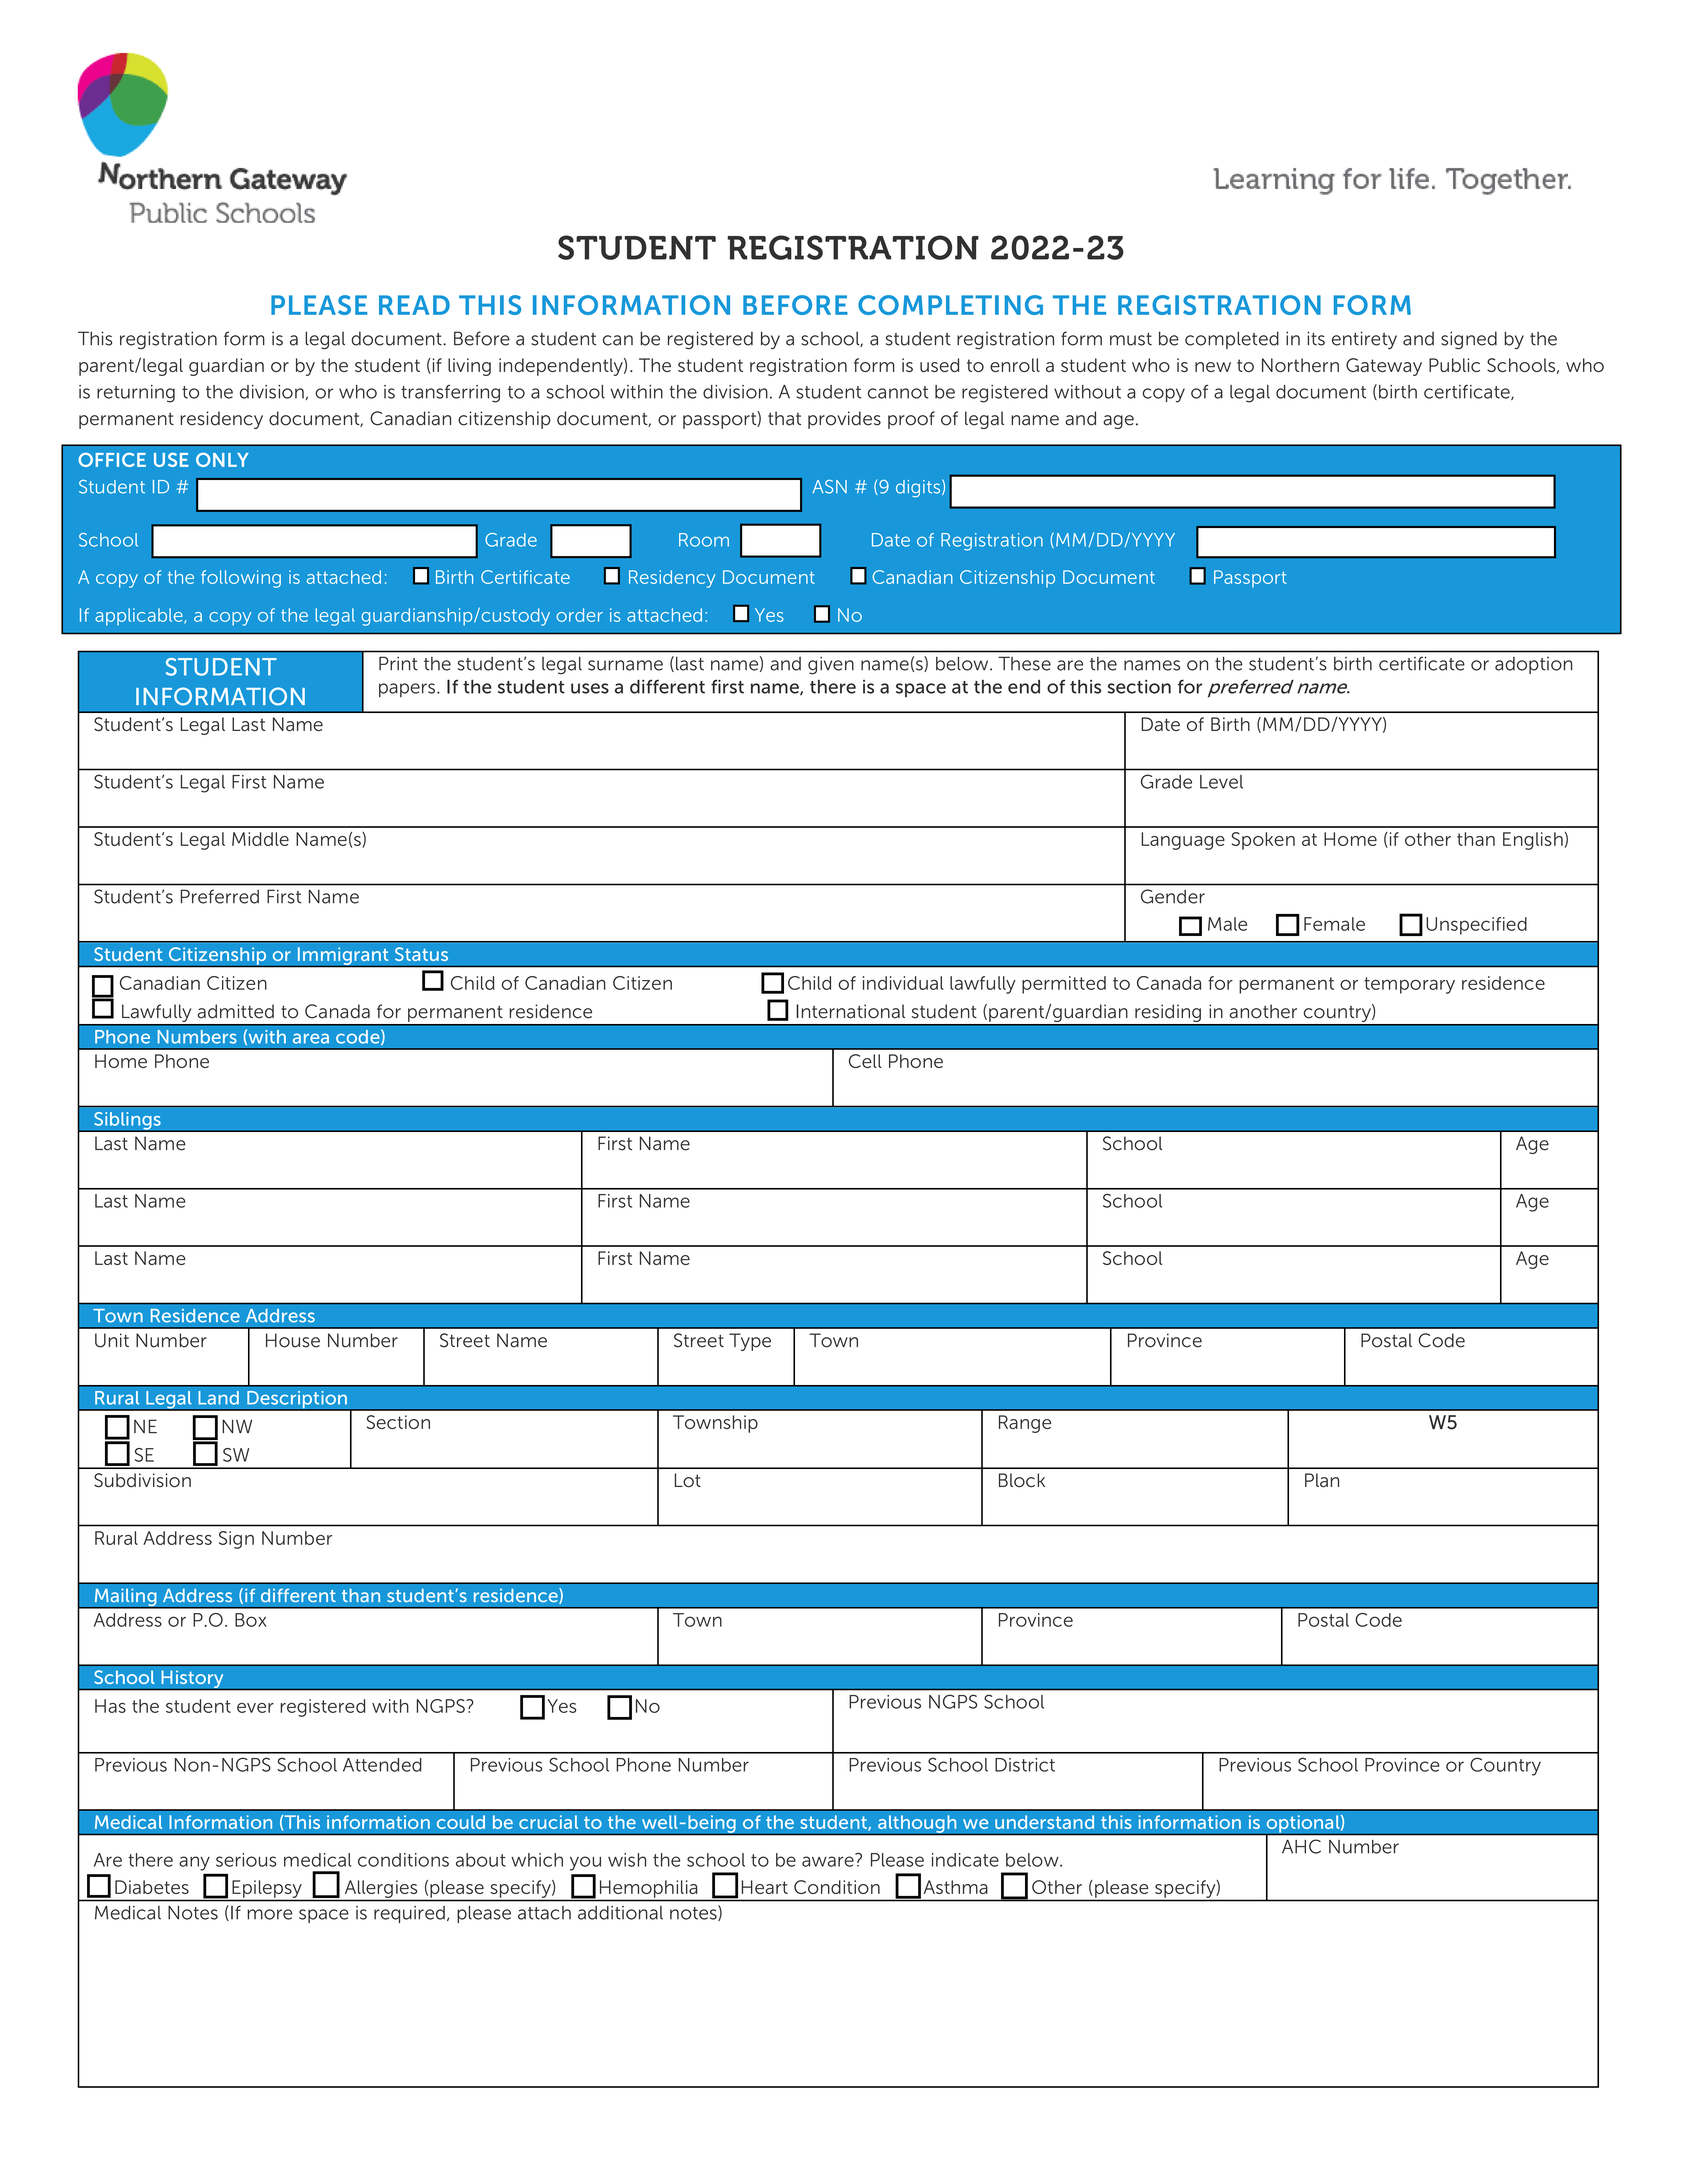  What do you see at coordinates (1322, 1480) in the page?
I see `Plan` at bounding box center [1322, 1480].
